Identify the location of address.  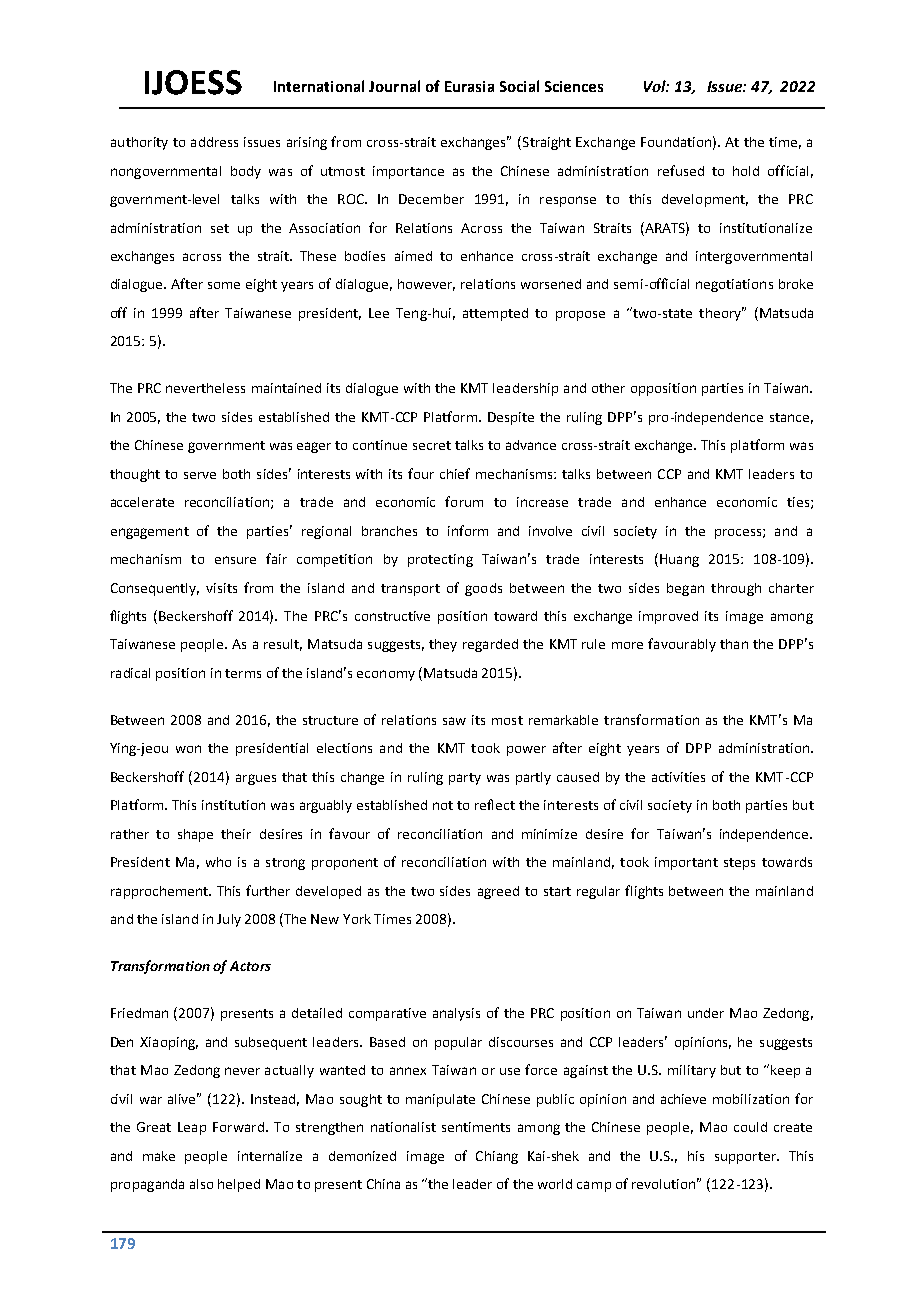
(214, 142).
